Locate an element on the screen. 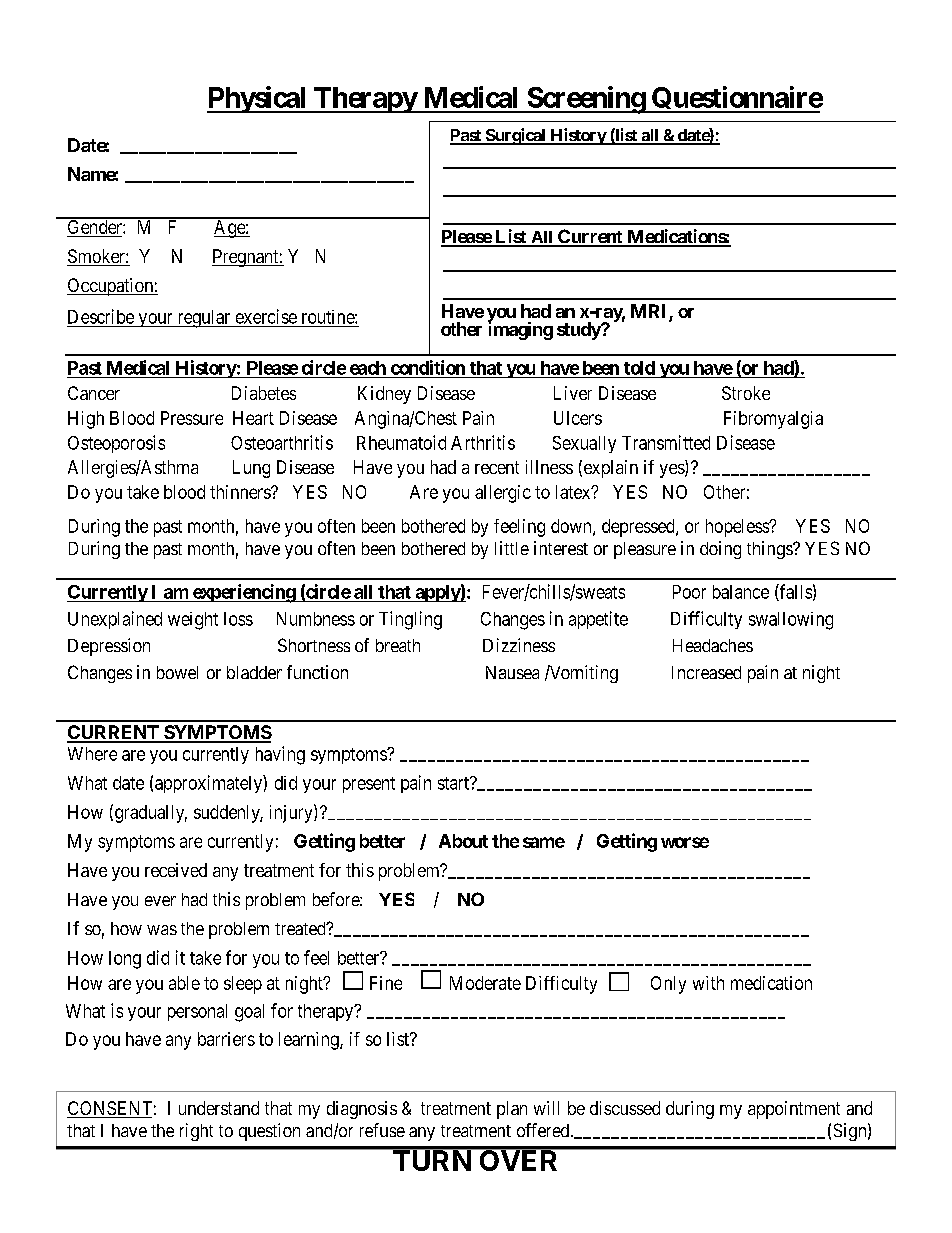 The height and width of the screenshot is (1233, 952). Increased is located at coordinates (706, 672).
